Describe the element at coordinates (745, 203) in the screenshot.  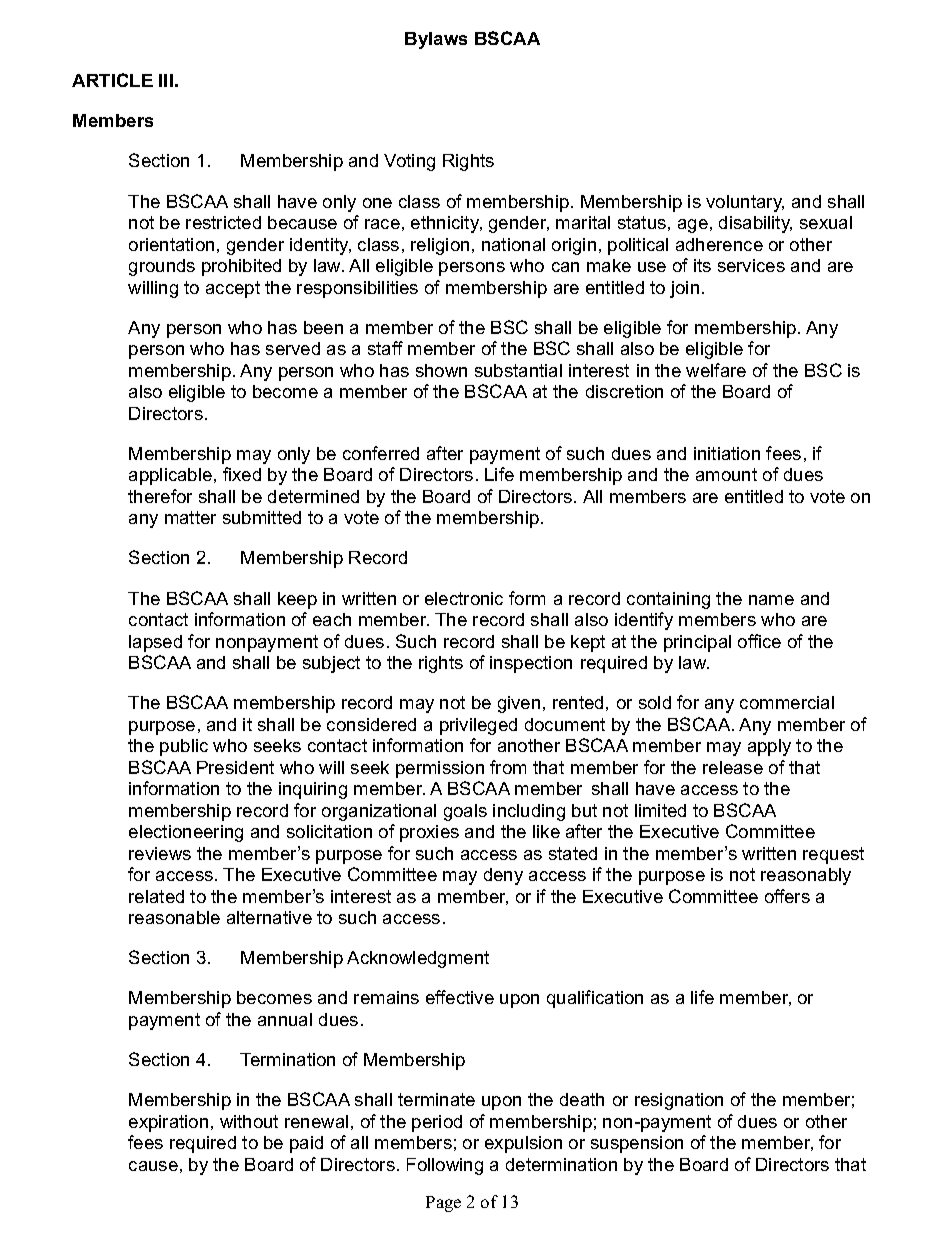
I see `voluntary` at that location.
